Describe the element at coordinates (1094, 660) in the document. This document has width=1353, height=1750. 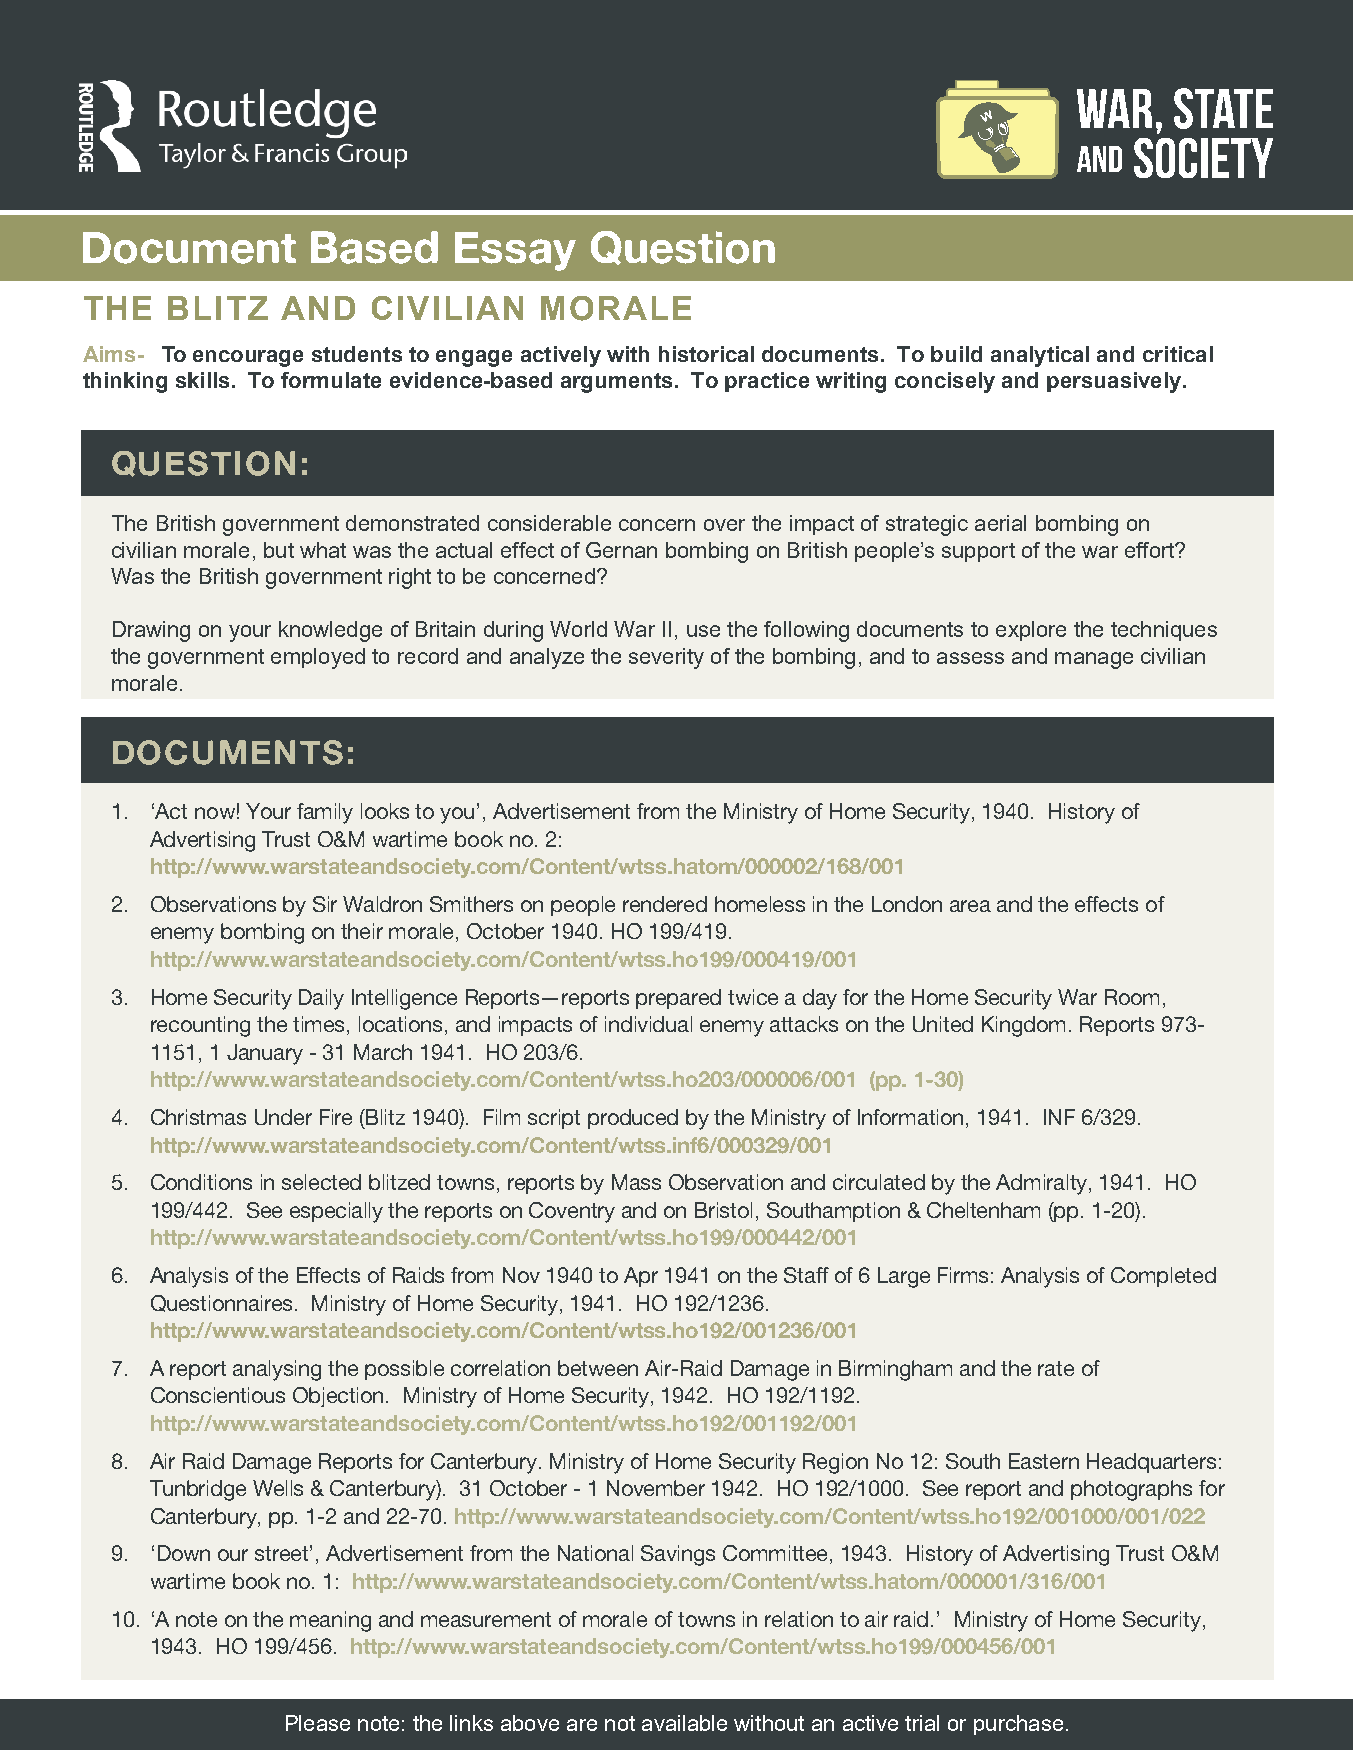
I see `manage` at that location.
